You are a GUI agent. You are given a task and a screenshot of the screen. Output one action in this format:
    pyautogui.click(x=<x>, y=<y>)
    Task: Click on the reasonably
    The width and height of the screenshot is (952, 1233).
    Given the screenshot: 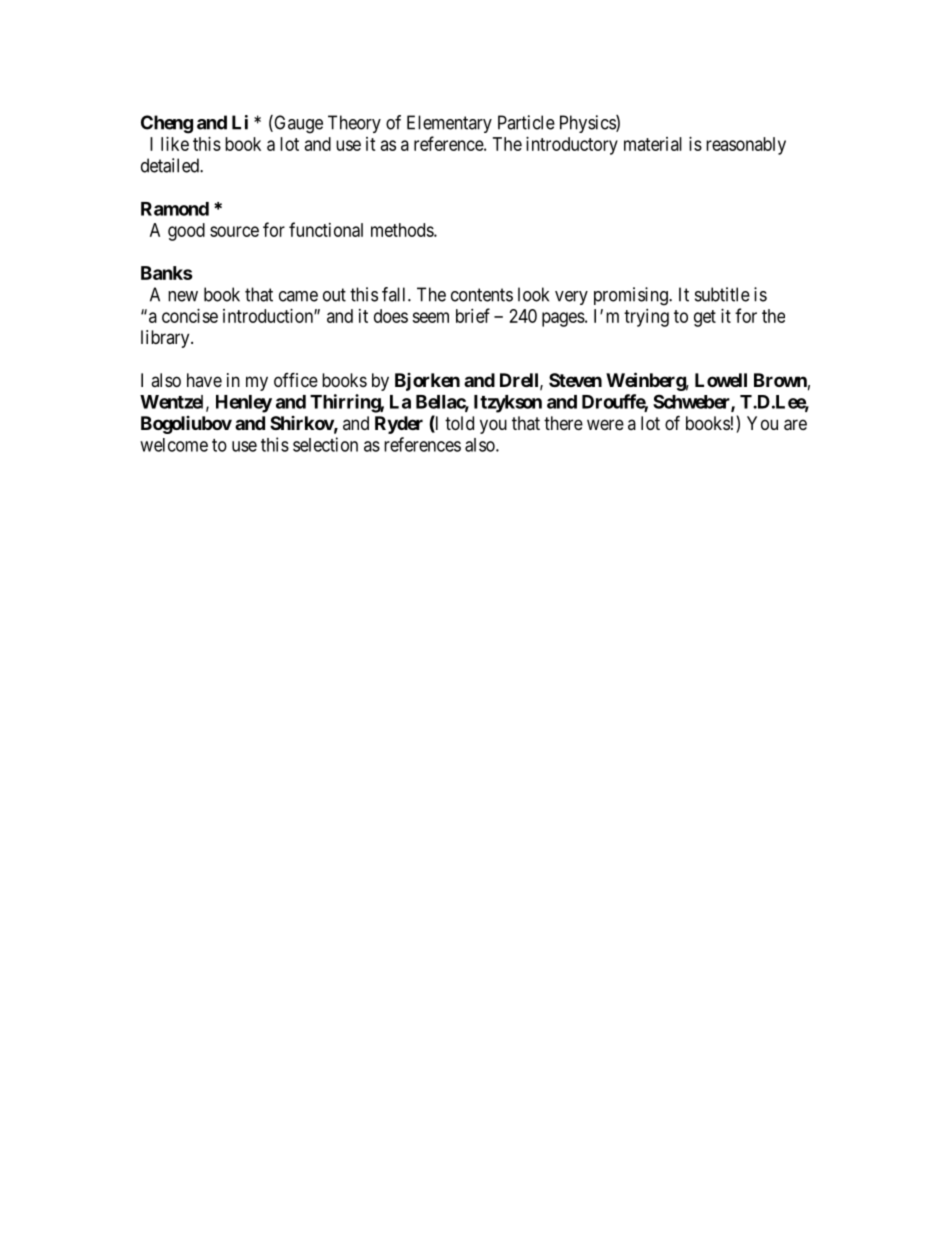 What is the action you would take?
    pyautogui.click(x=746, y=146)
